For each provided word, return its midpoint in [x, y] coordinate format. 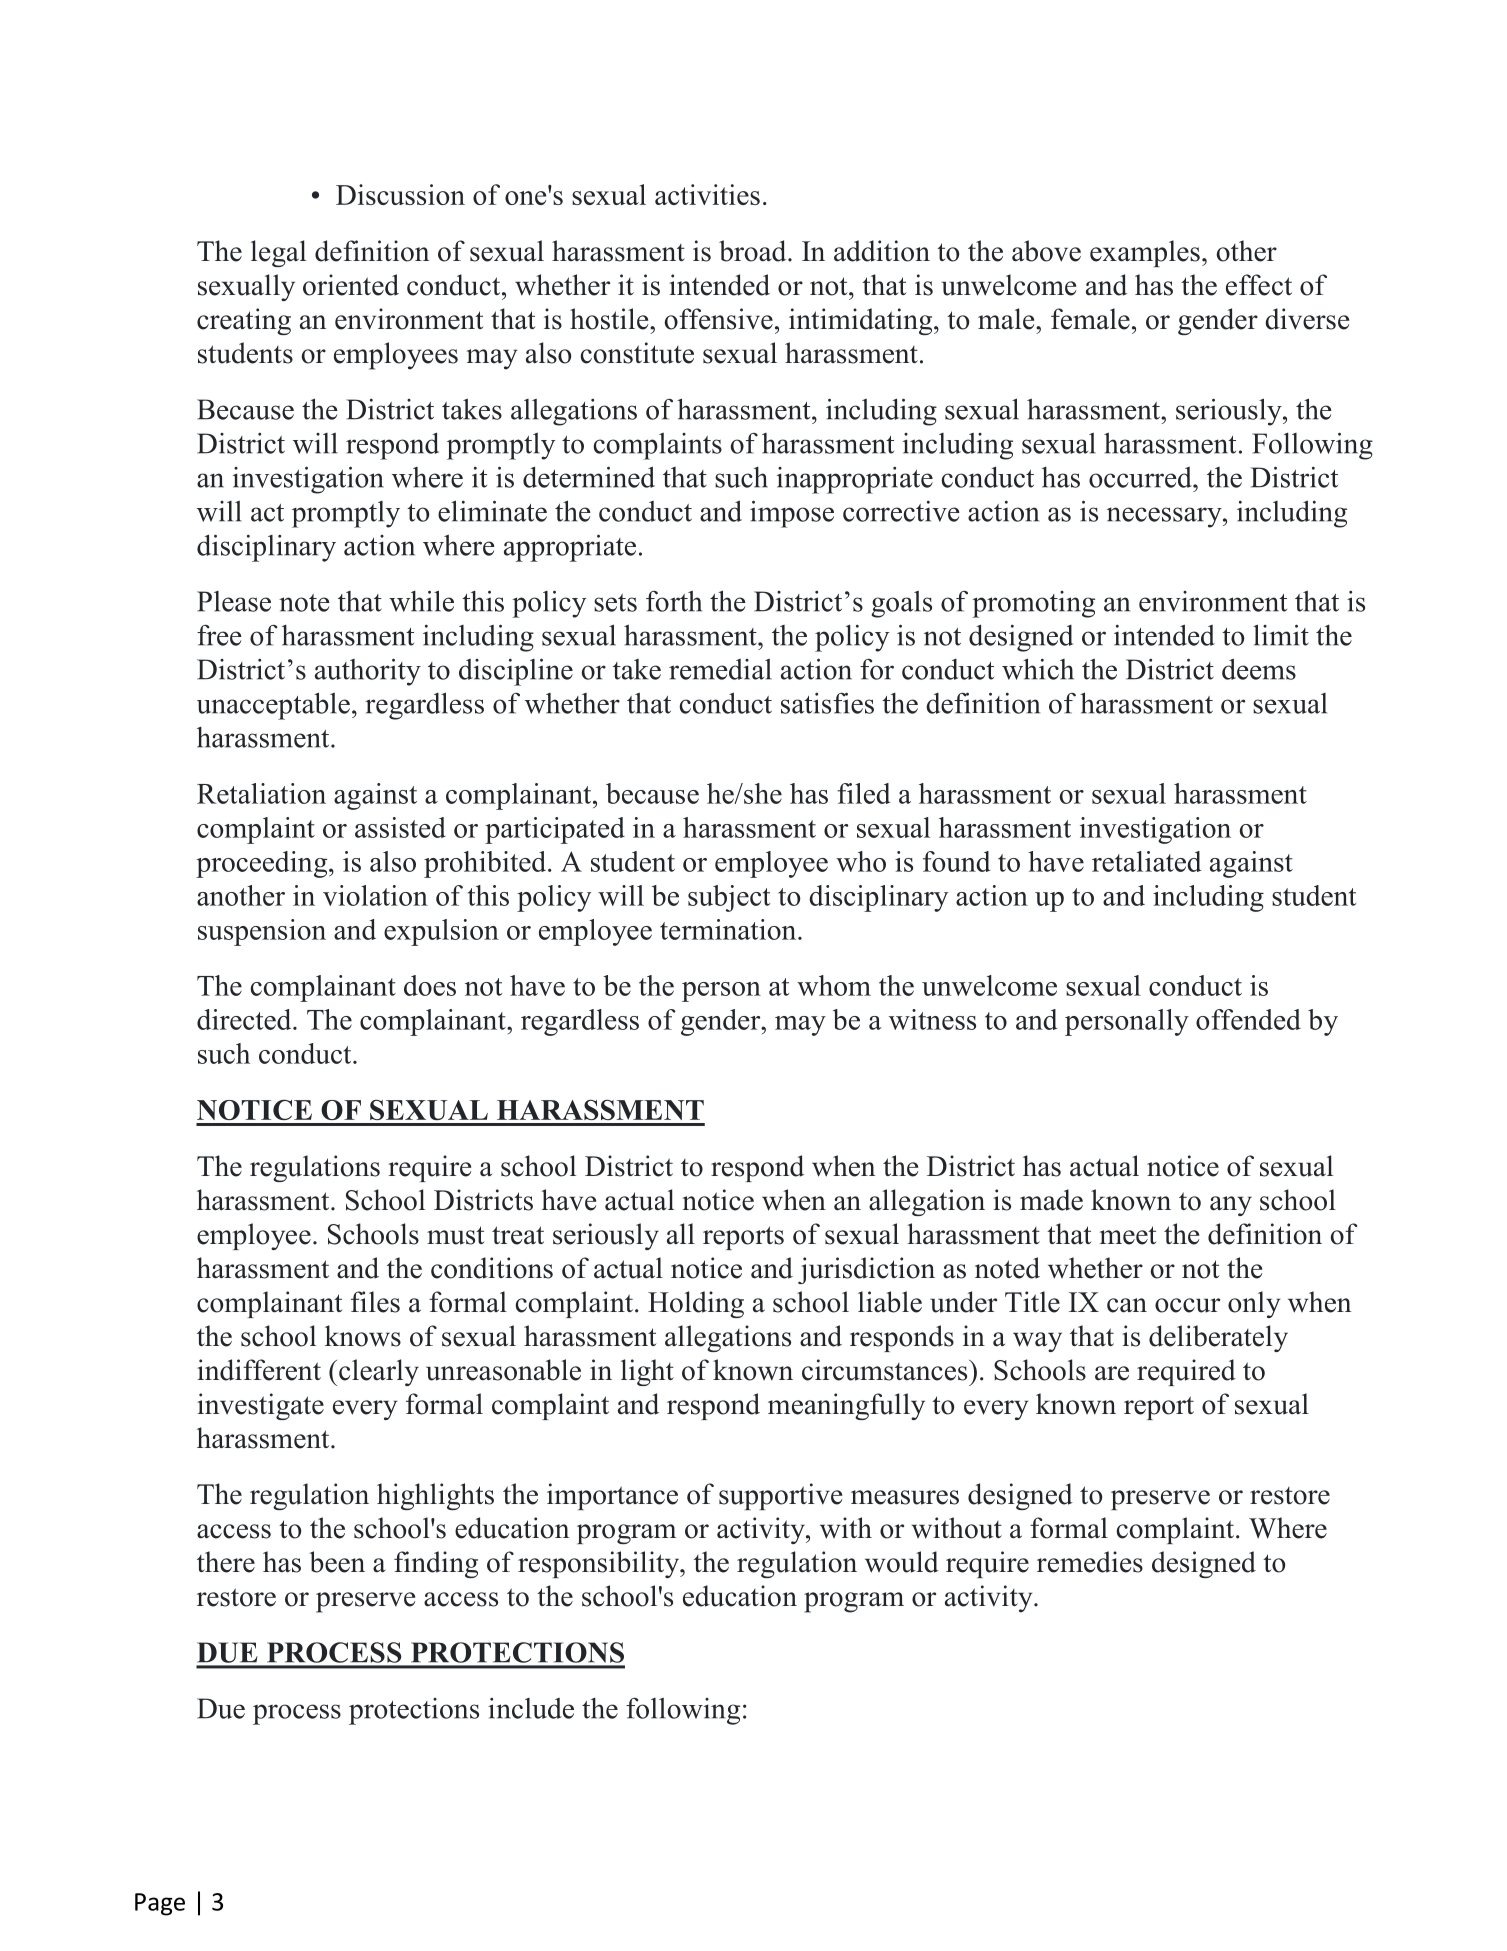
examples [1145, 253]
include [531, 1708]
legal [278, 253]
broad [754, 251]
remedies [1090, 1562]
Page [160, 1904]
